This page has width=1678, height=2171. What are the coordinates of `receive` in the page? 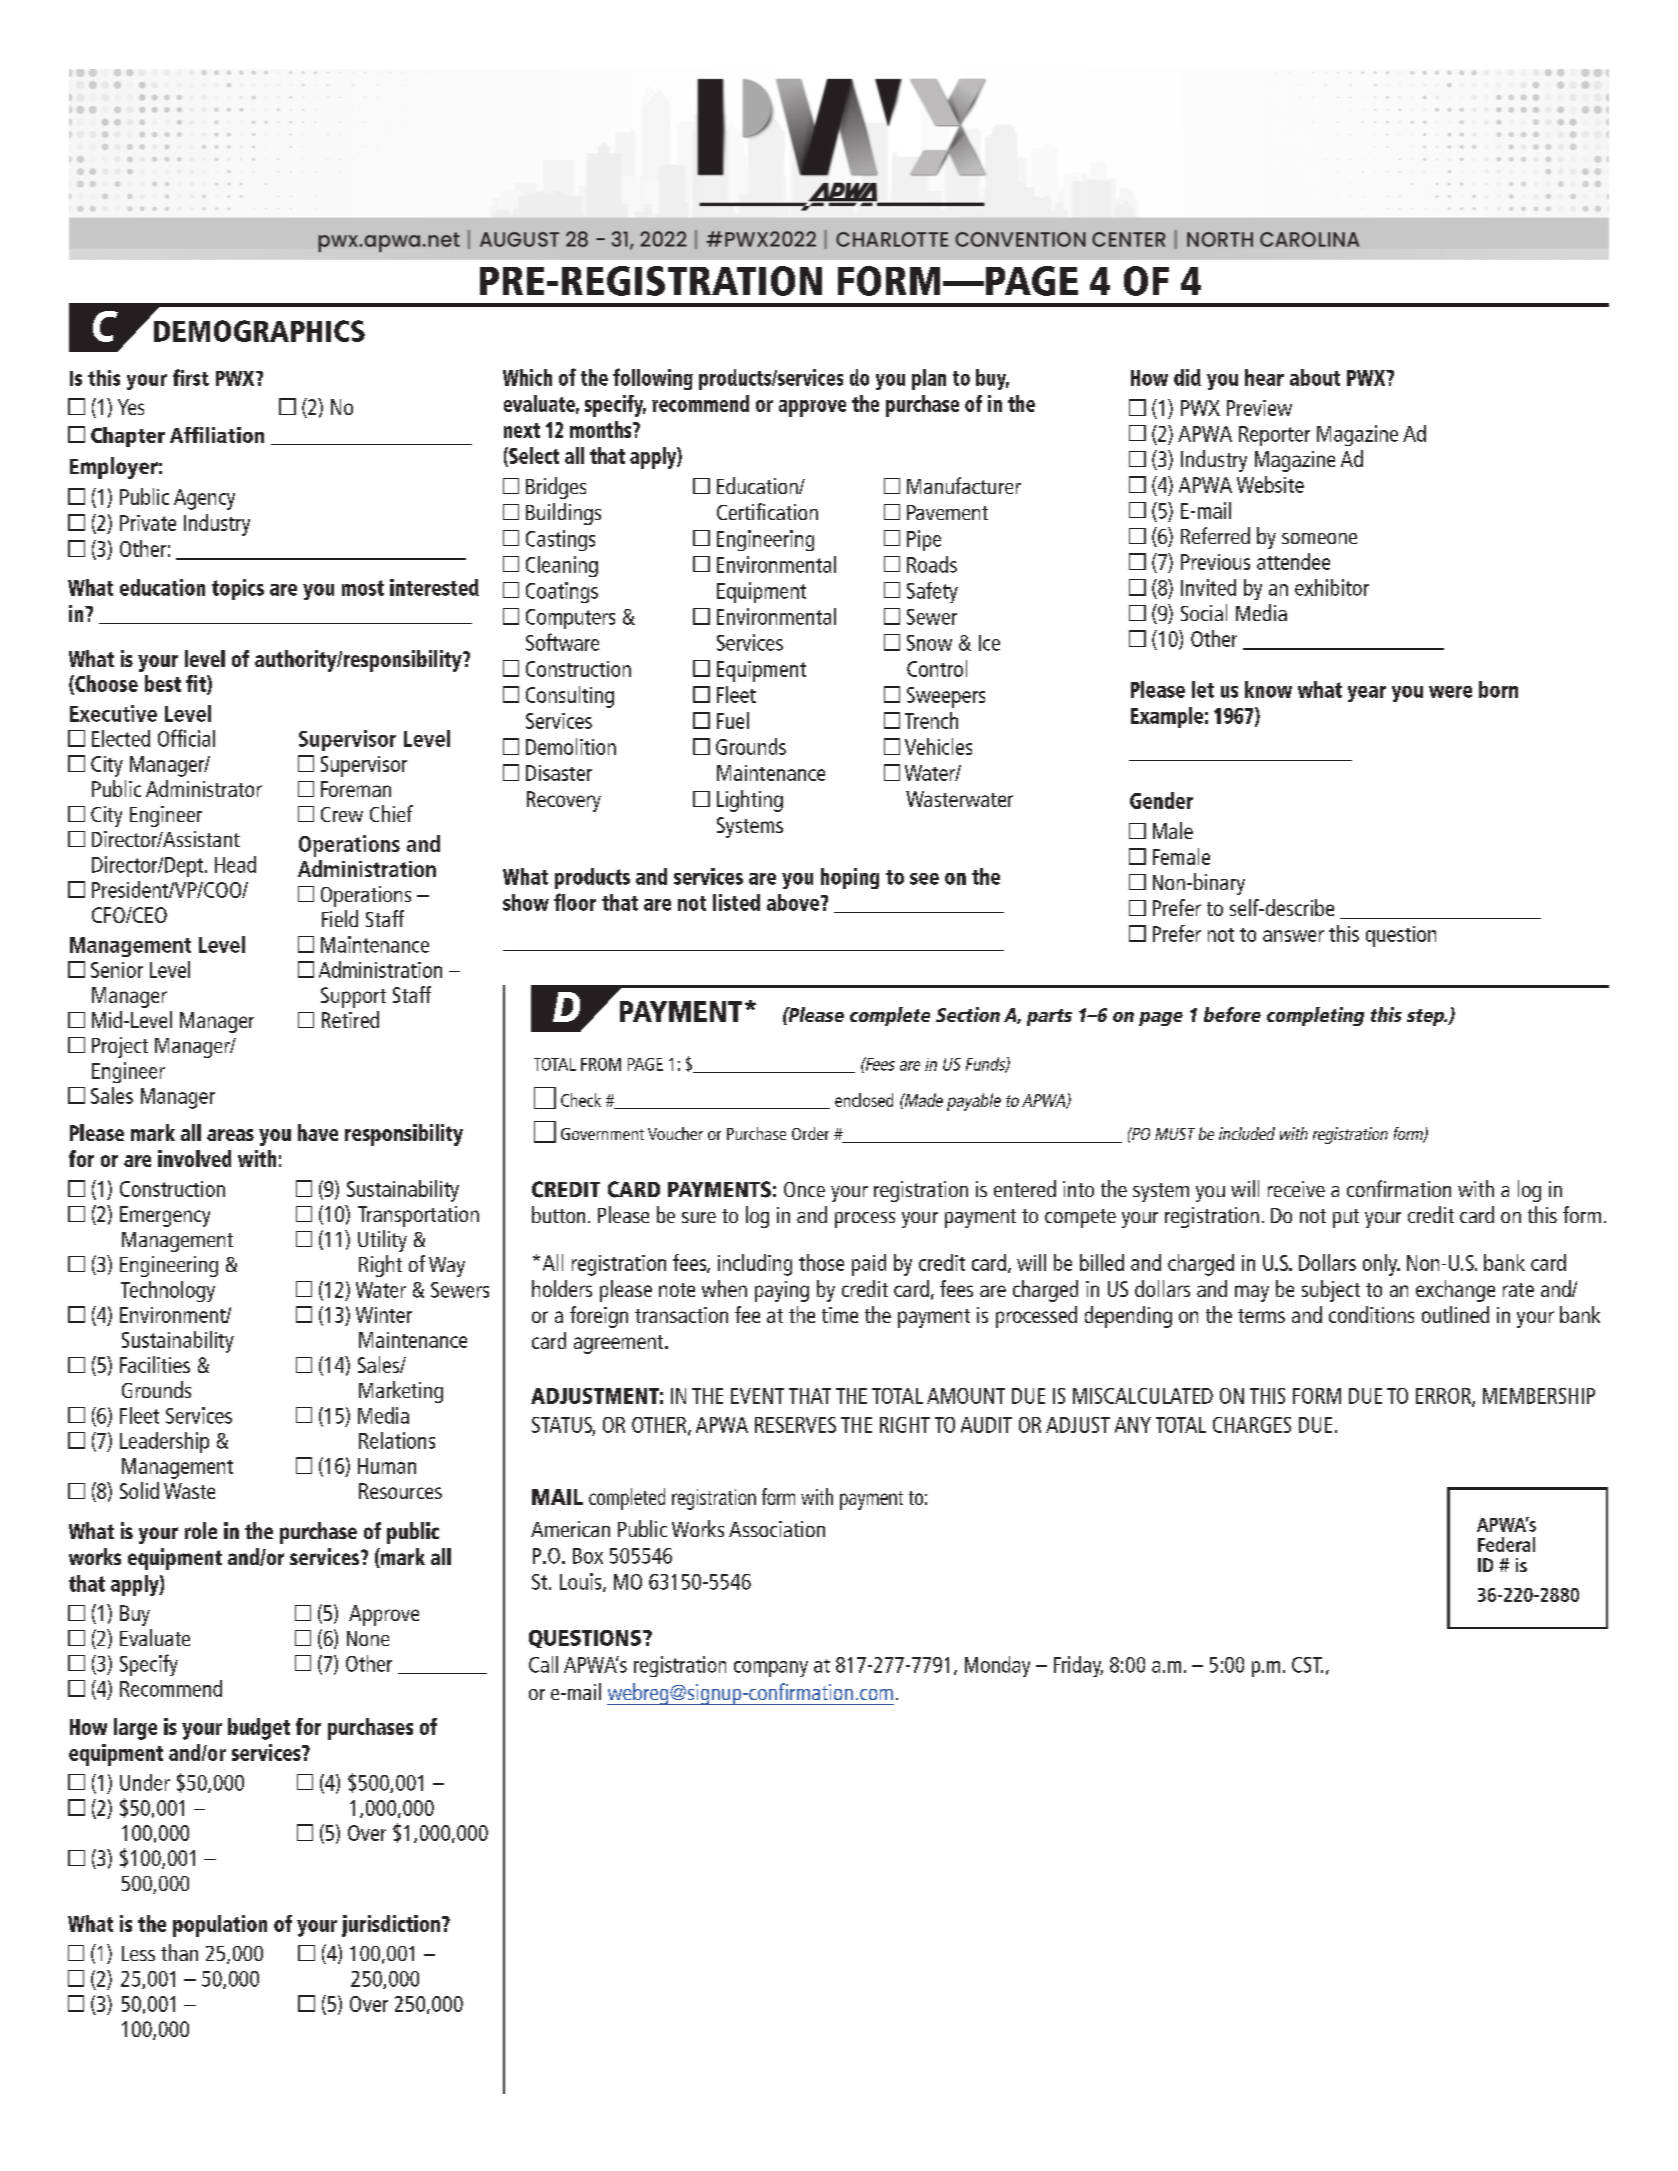 It's located at (1296, 1189).
